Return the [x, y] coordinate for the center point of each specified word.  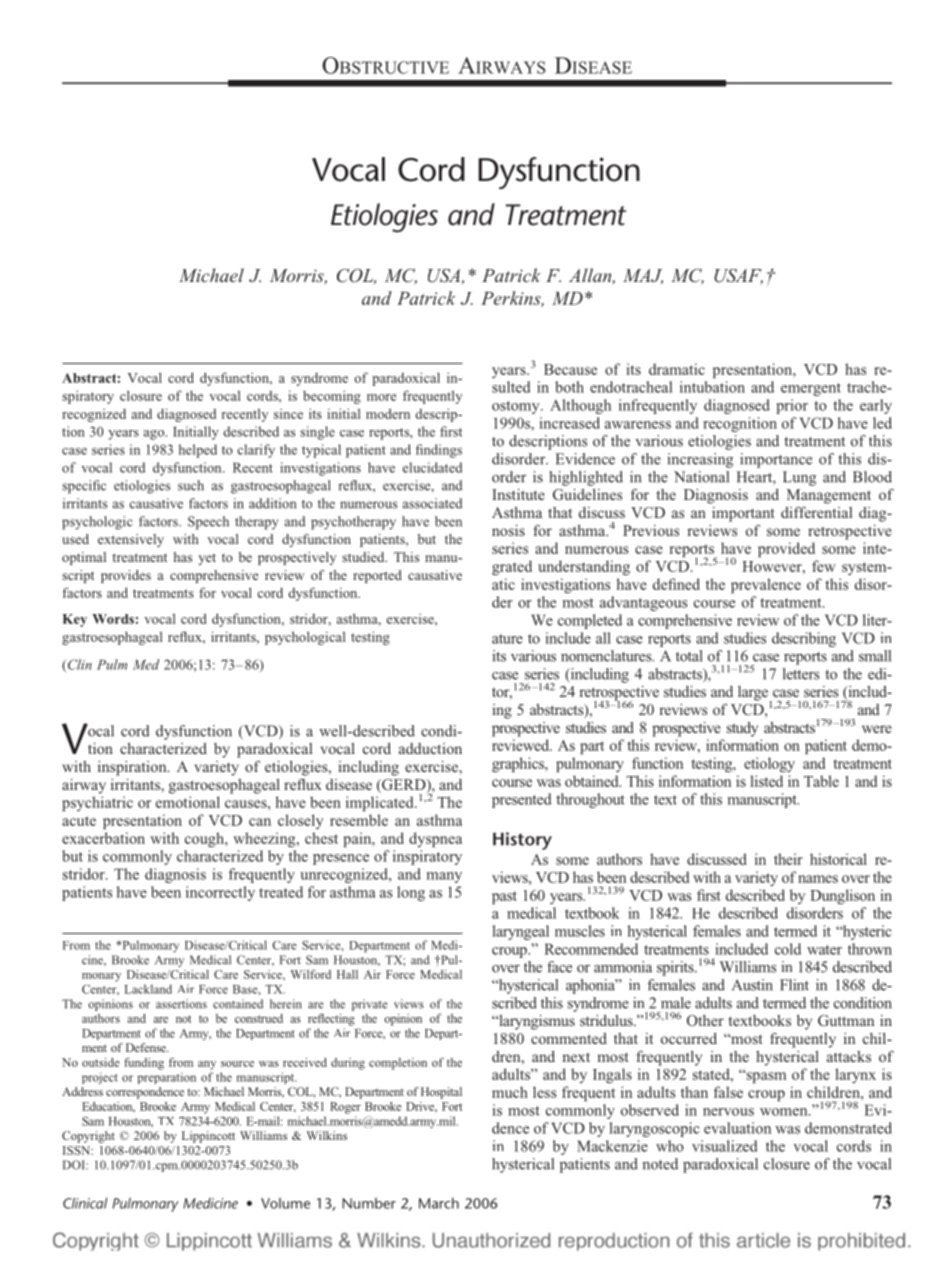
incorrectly [220, 893]
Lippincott [208, 1137]
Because [570, 369]
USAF [738, 277]
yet [207, 559]
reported [377, 576]
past [504, 897]
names [818, 879]
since [288, 414]
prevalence [766, 585]
